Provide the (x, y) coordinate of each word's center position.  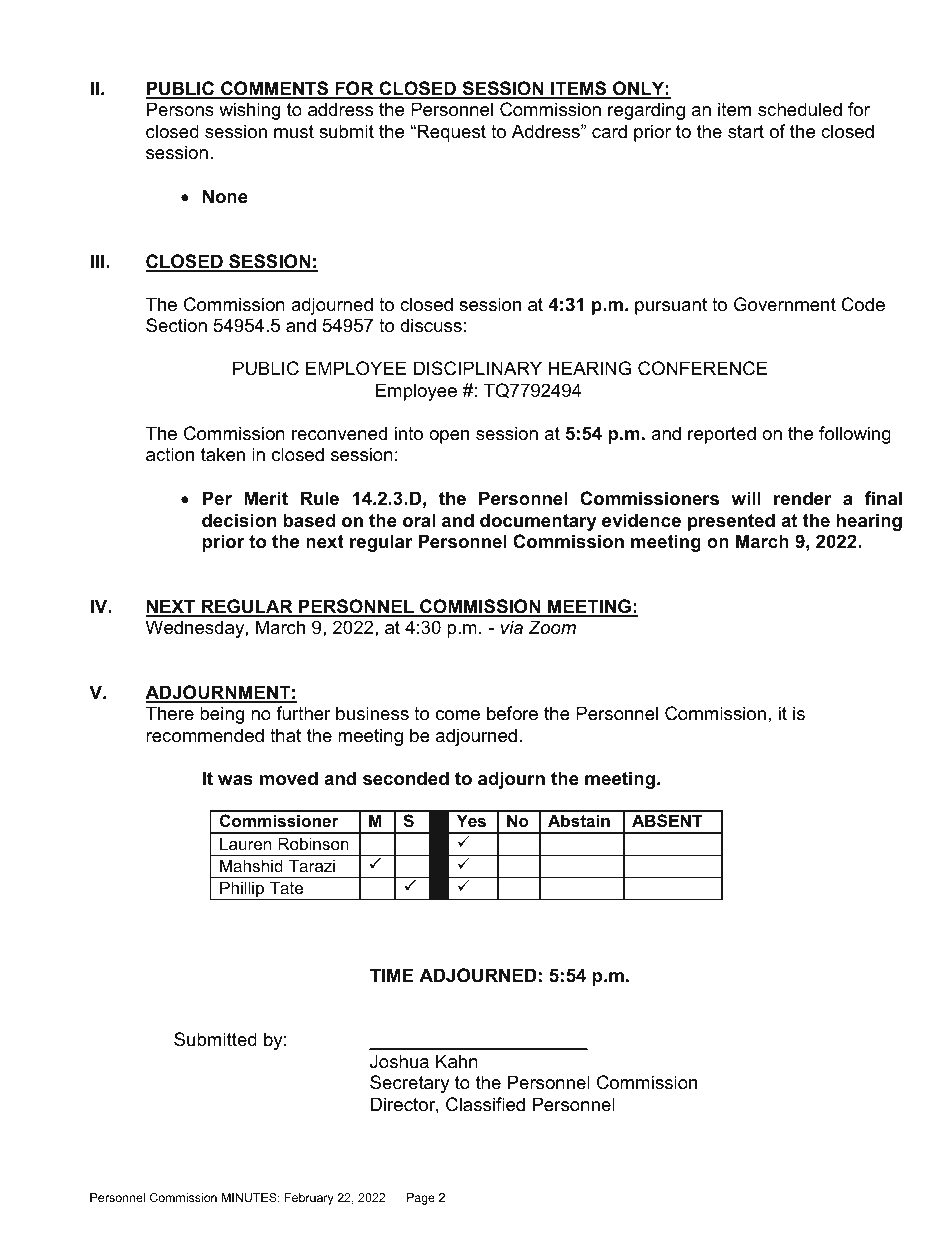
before (512, 713)
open (449, 437)
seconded (406, 778)
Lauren (245, 843)
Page (421, 1199)
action (170, 454)
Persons (180, 109)
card (609, 131)
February (309, 1199)
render (803, 498)
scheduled (800, 109)
